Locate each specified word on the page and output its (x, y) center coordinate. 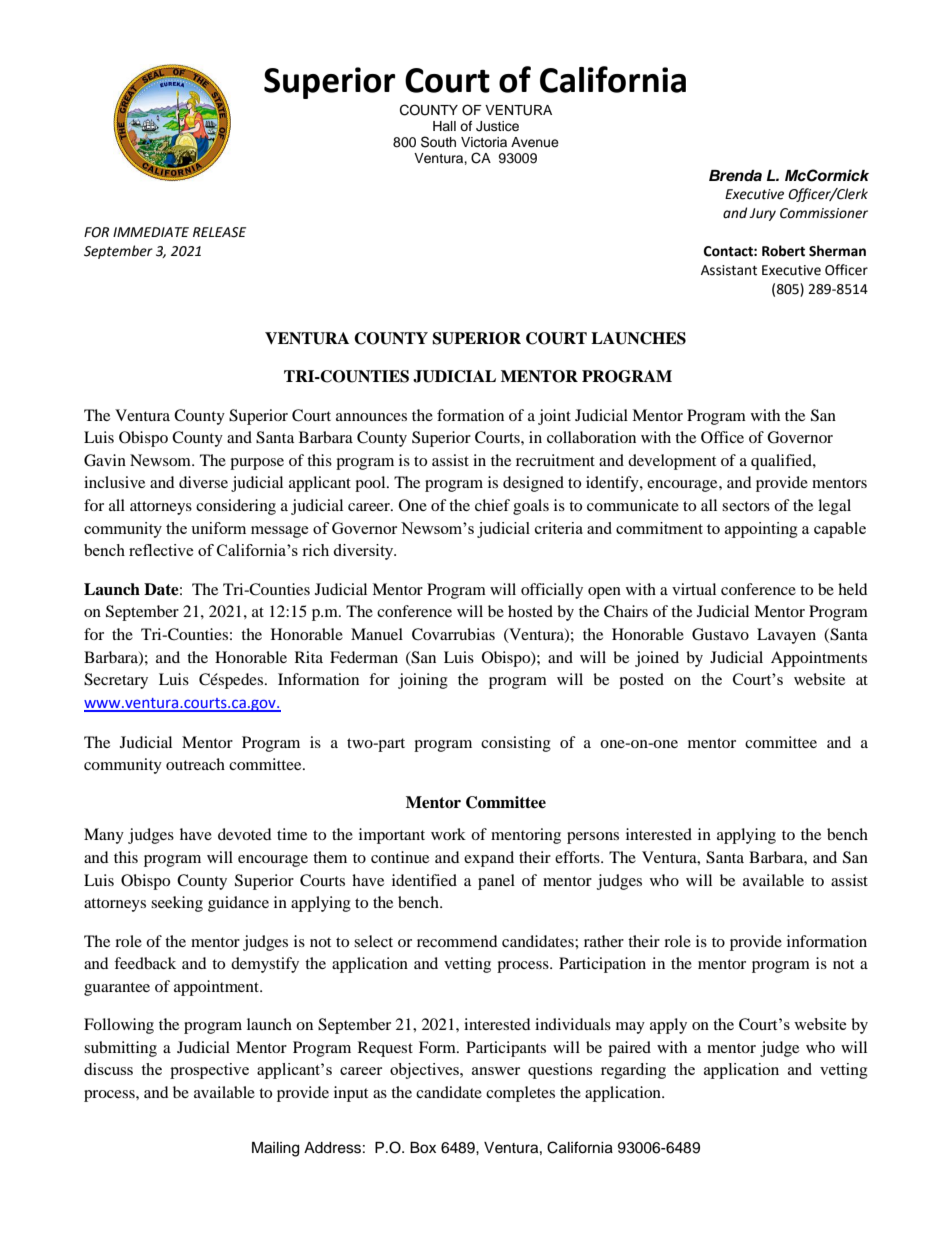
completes (520, 1094)
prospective (209, 1071)
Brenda (735, 176)
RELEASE (219, 232)
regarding (633, 1071)
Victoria (484, 142)
